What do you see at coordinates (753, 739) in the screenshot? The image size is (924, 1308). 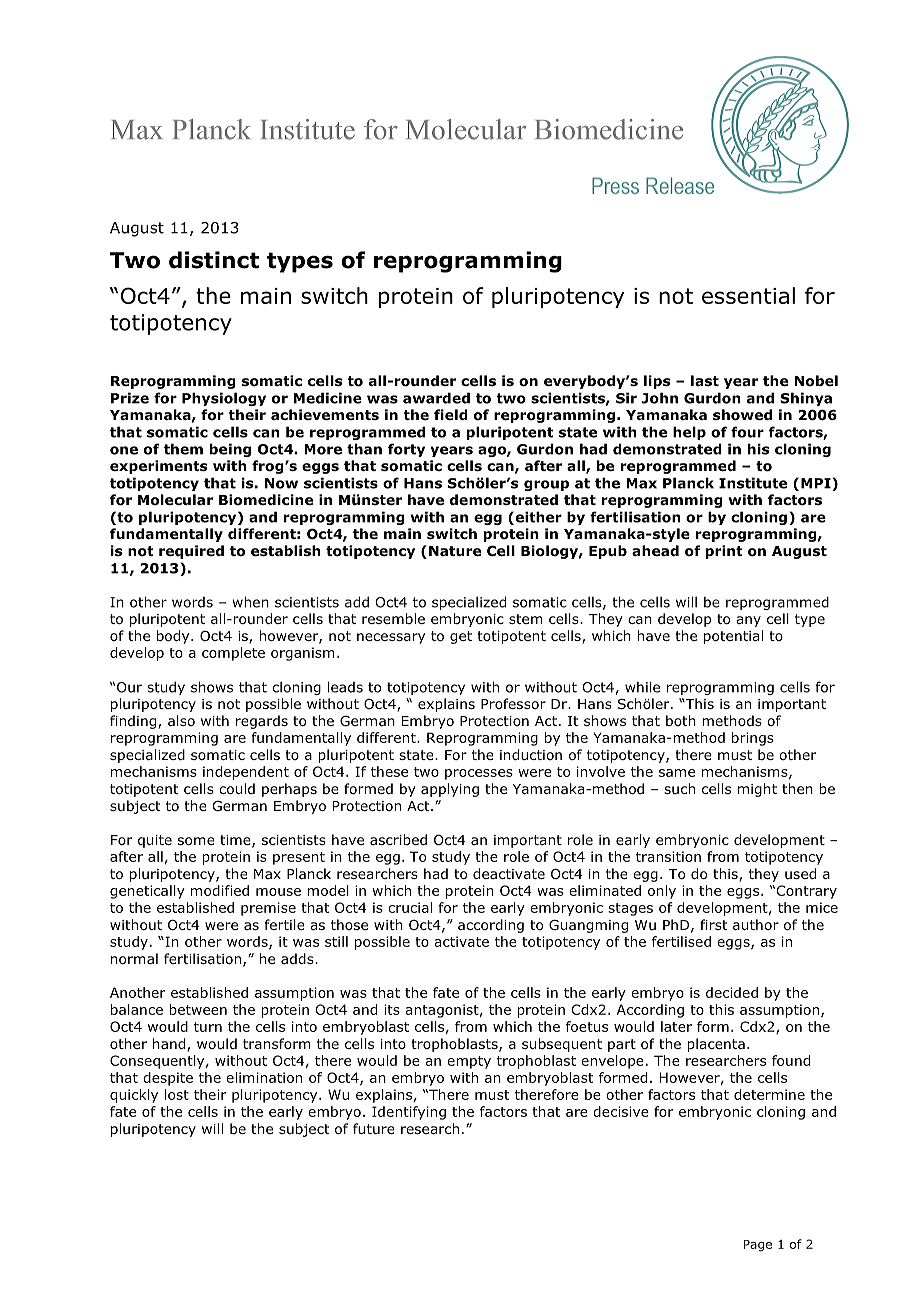 I see `brings` at bounding box center [753, 739].
